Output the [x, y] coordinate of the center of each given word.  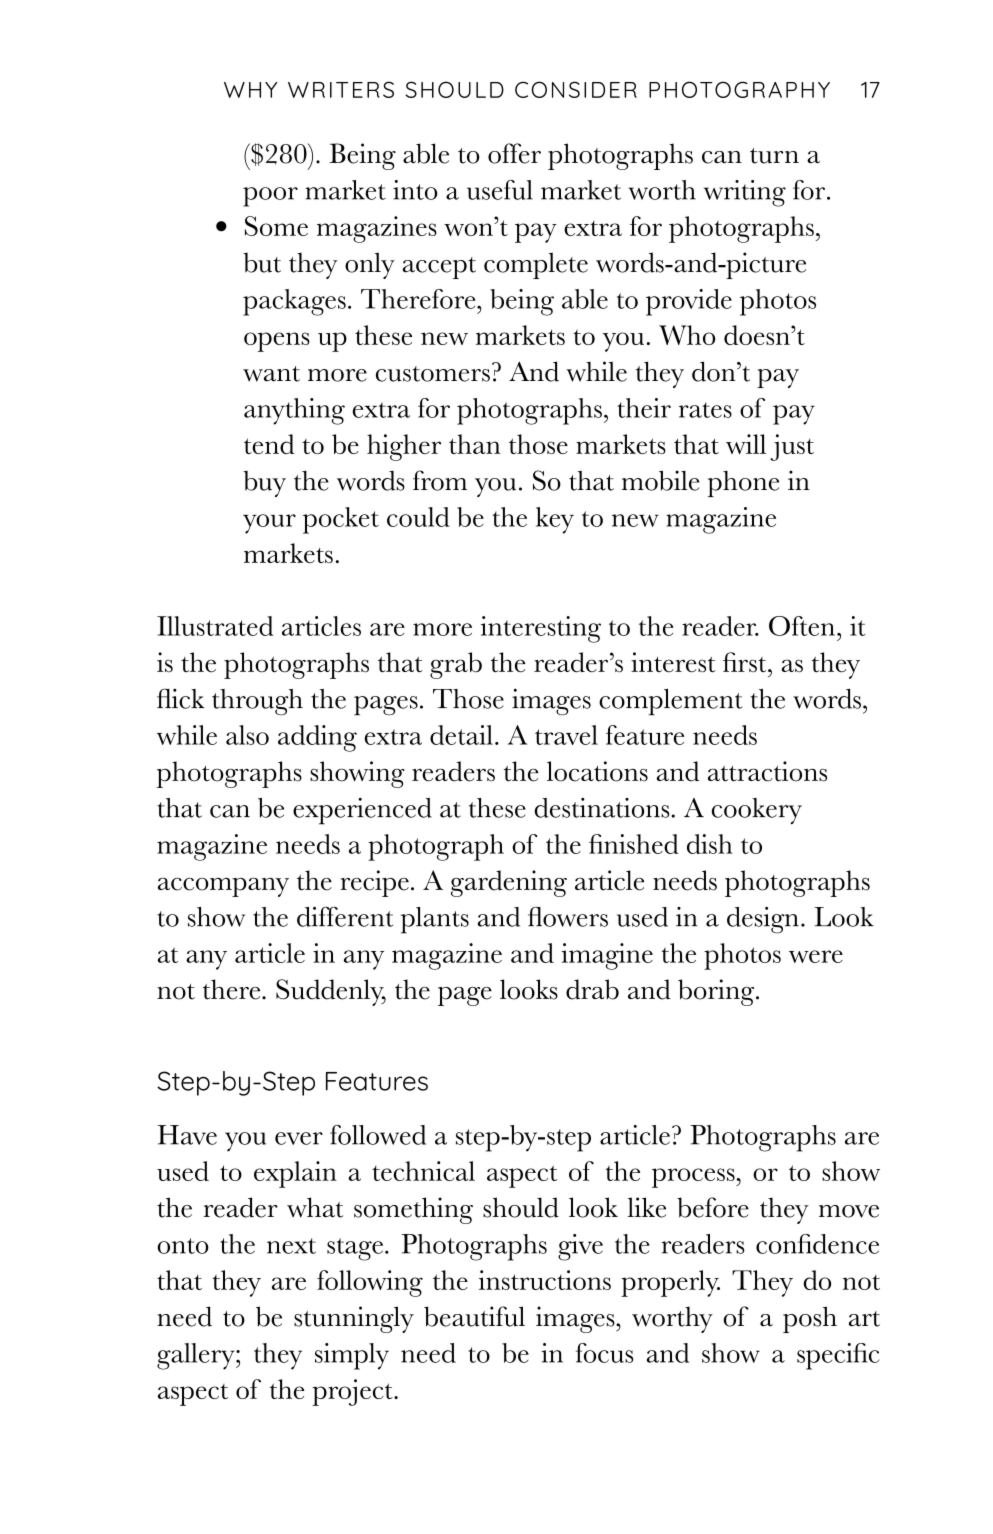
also [247, 735]
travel [566, 735]
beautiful [474, 1316]
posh [810, 1319]
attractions [767, 771]
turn [774, 156]
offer [514, 153]
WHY [250, 90]
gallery [197, 1356]
